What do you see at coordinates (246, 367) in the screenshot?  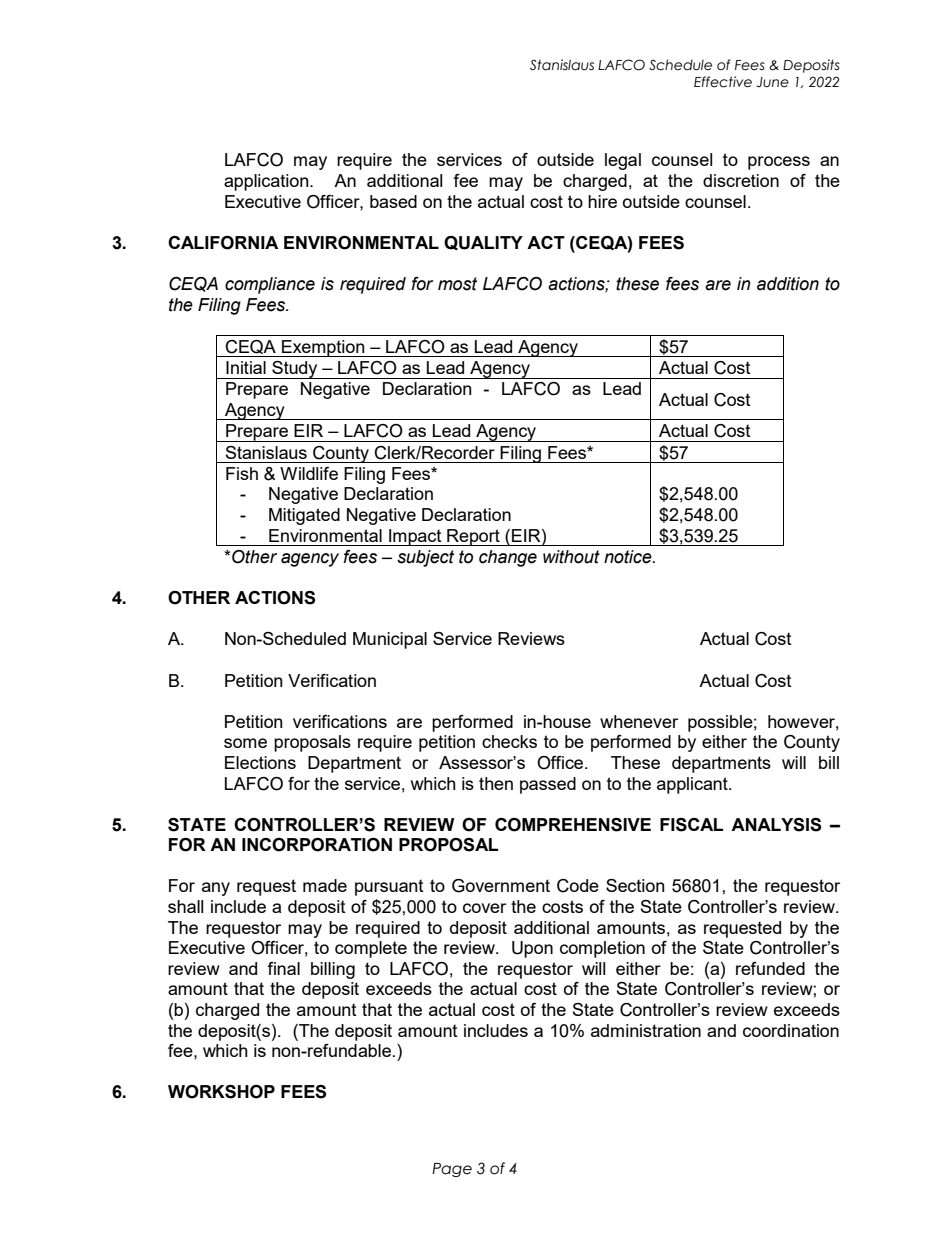 I see `Initial` at bounding box center [246, 367].
